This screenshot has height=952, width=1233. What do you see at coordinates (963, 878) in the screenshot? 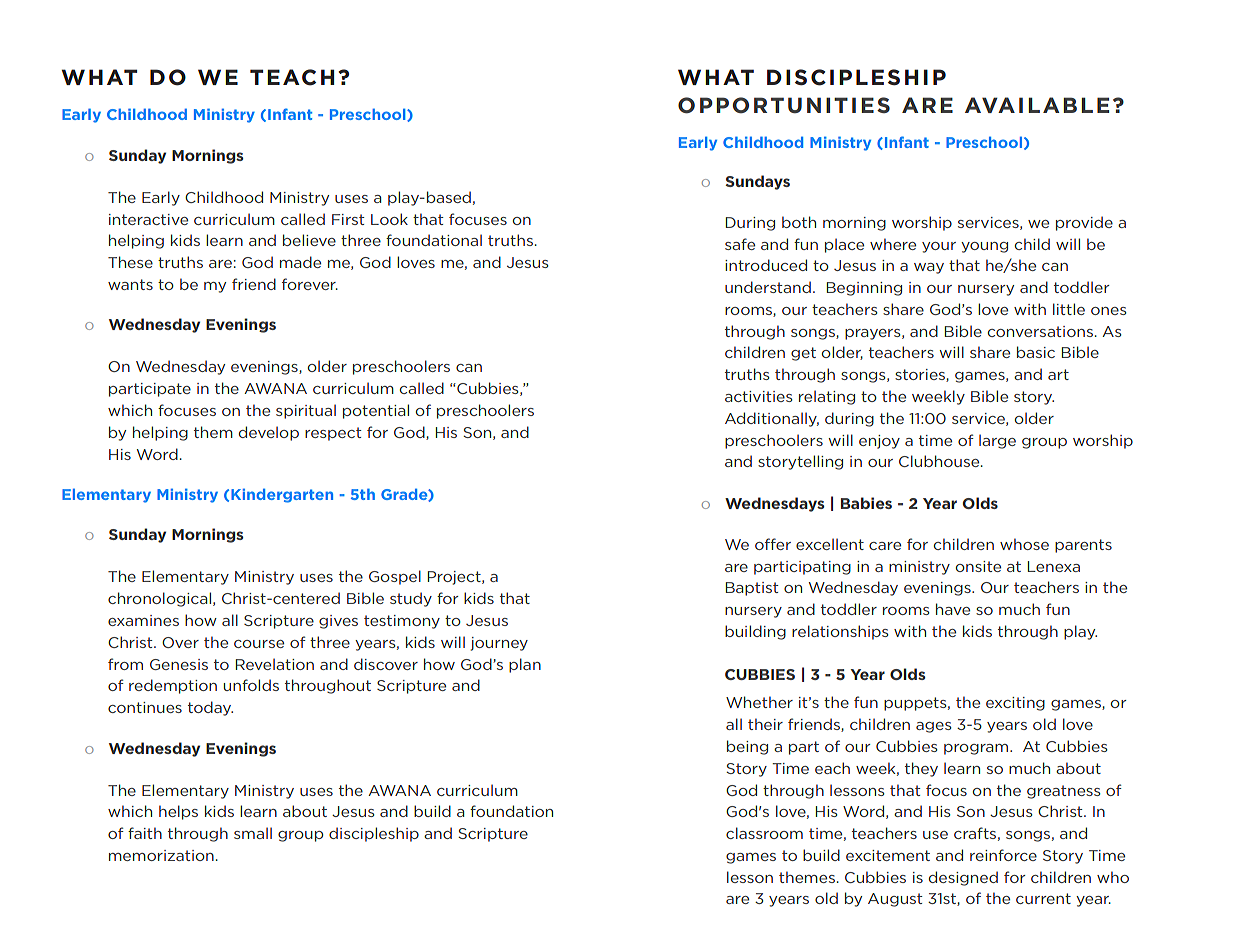
I see `designed` at bounding box center [963, 878].
